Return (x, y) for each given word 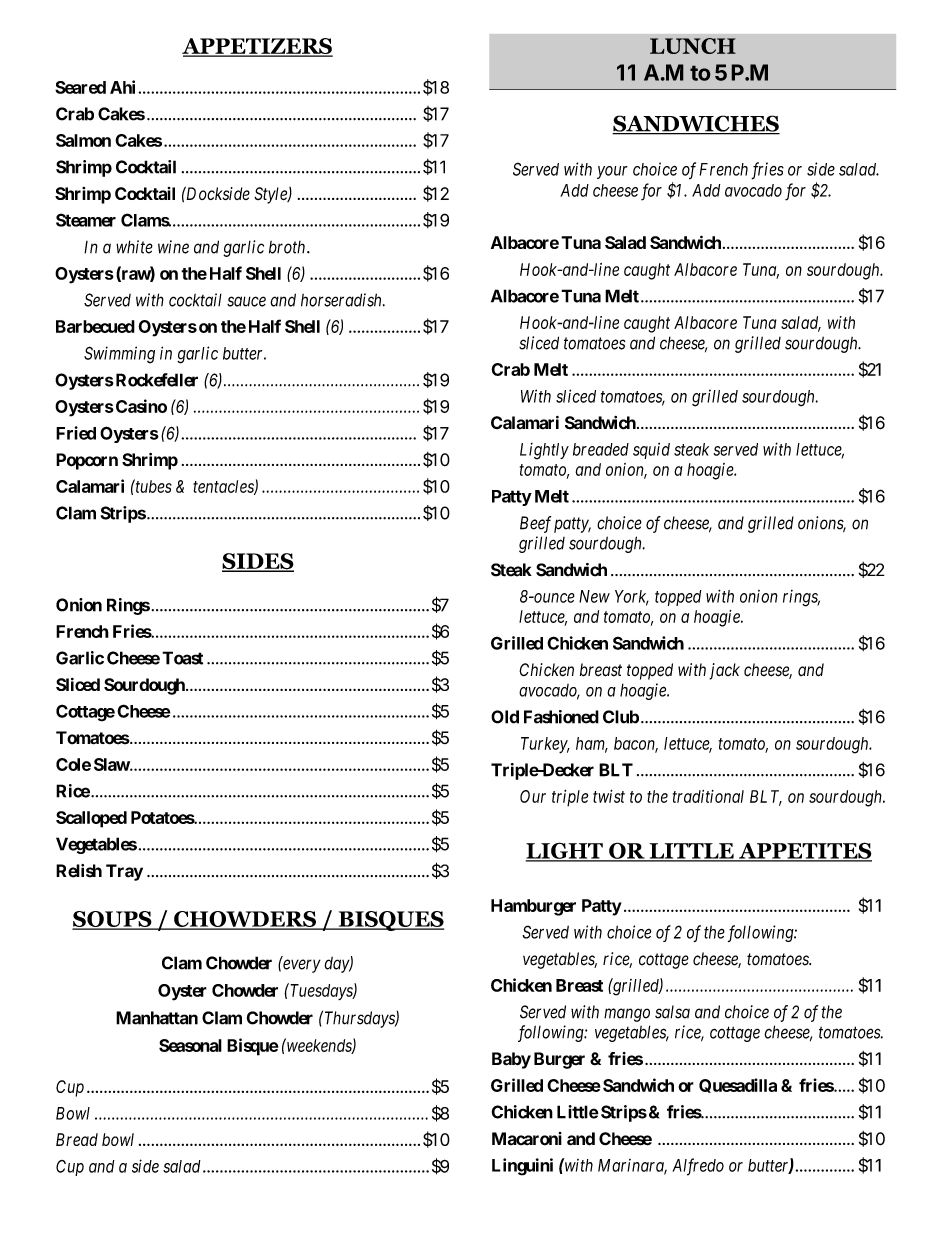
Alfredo (698, 1167)
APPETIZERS (257, 47)
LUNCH (693, 46)
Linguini (522, 1167)
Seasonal (190, 1045)
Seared (80, 87)
